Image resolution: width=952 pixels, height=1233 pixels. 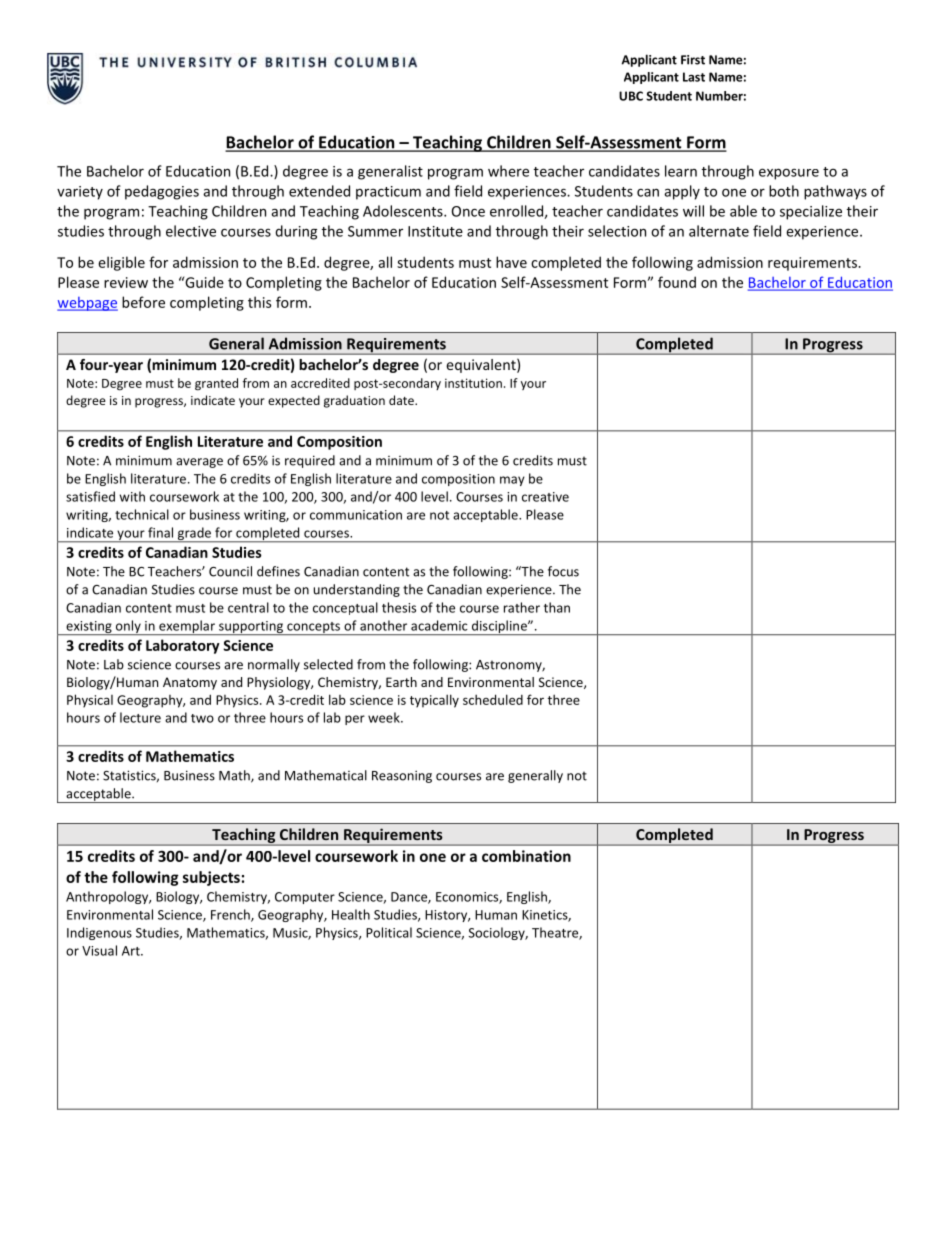 What do you see at coordinates (557, 607) in the document?
I see `than` at bounding box center [557, 607].
